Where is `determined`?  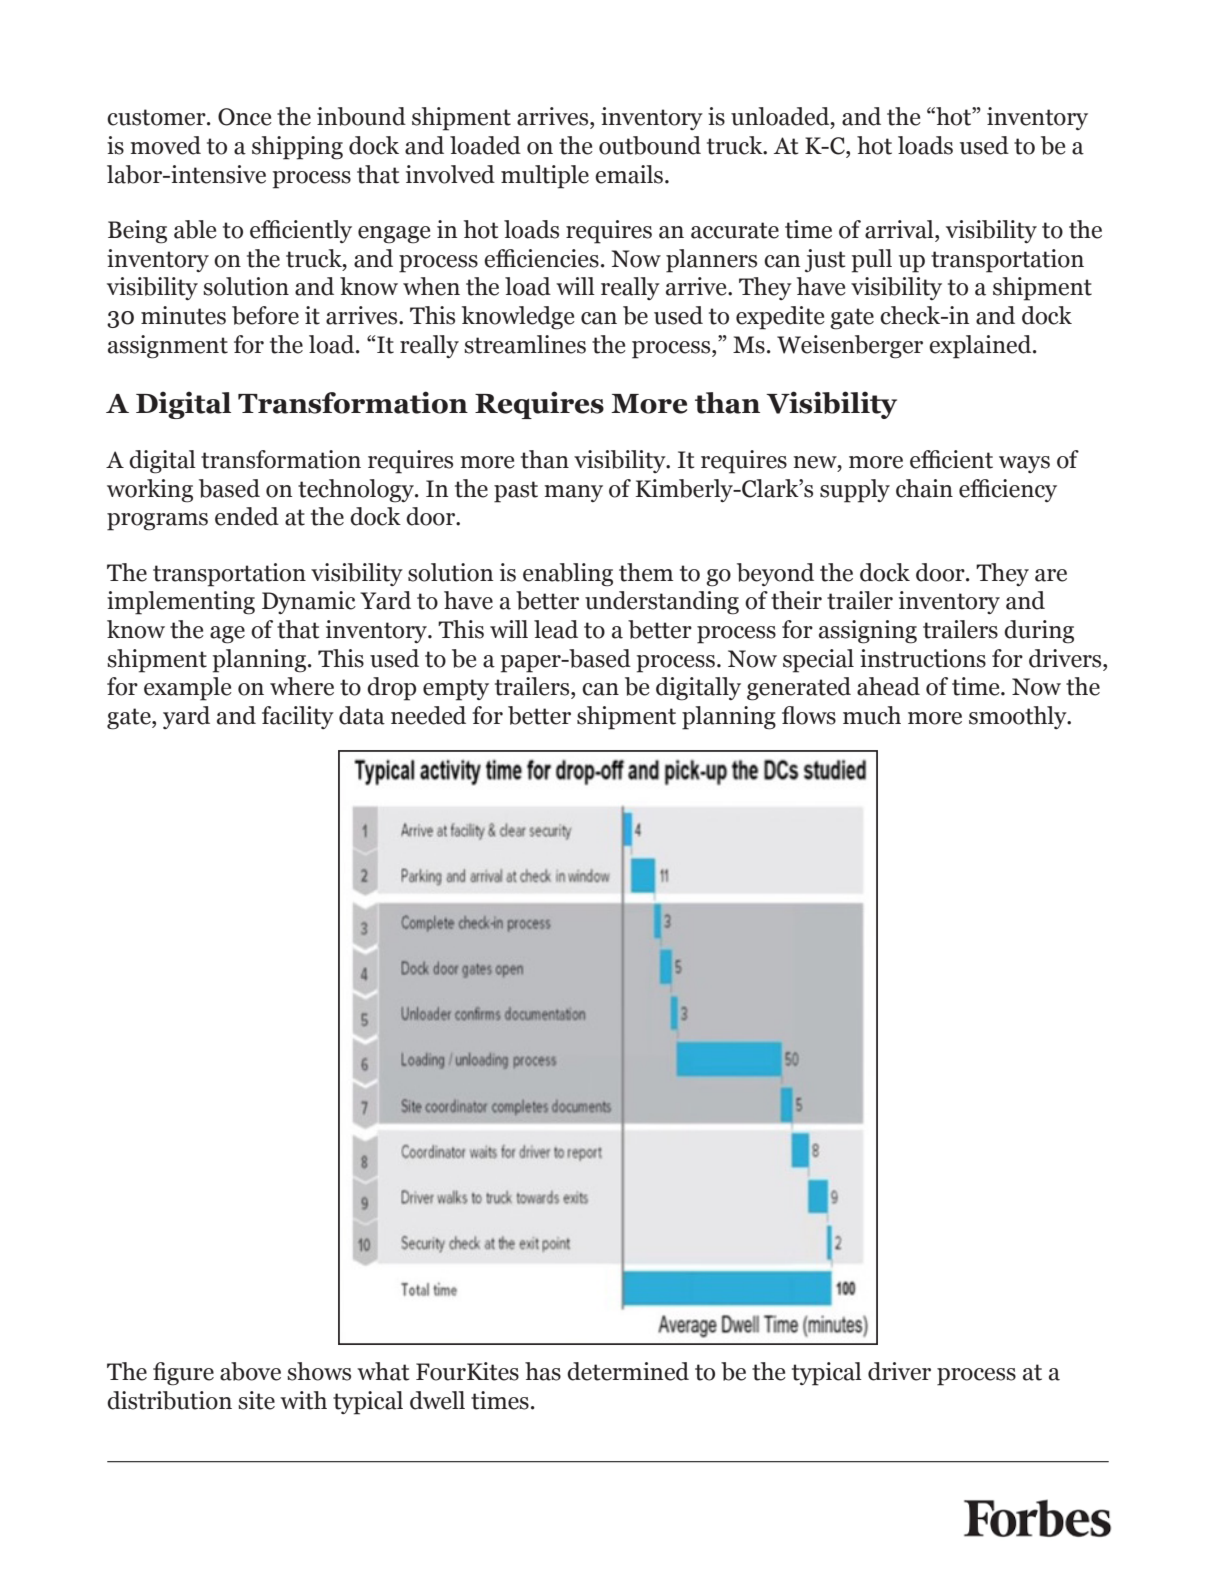 determined is located at coordinates (628, 1371).
